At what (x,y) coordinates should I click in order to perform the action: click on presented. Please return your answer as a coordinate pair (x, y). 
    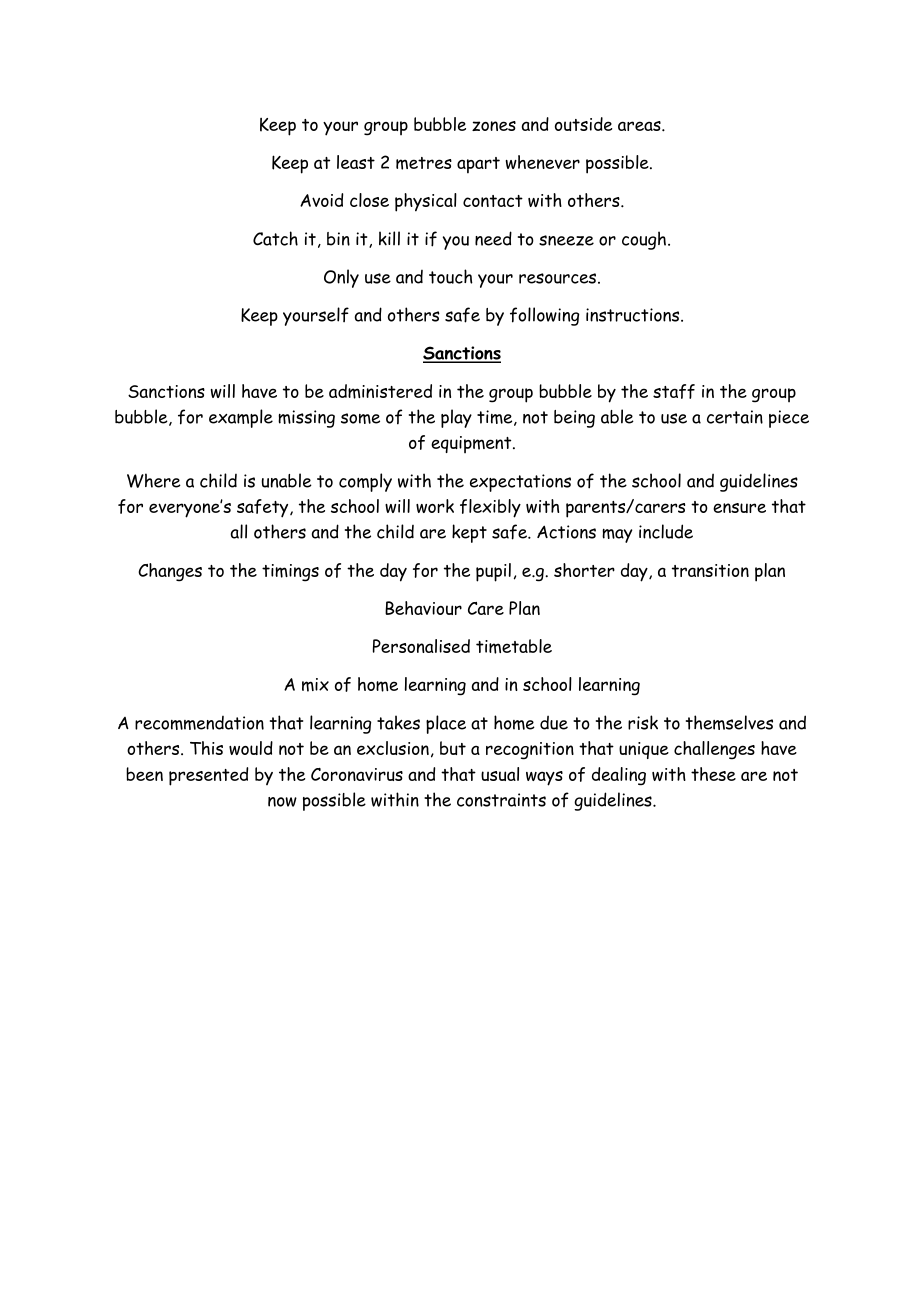
    Looking at the image, I should click on (208, 776).
